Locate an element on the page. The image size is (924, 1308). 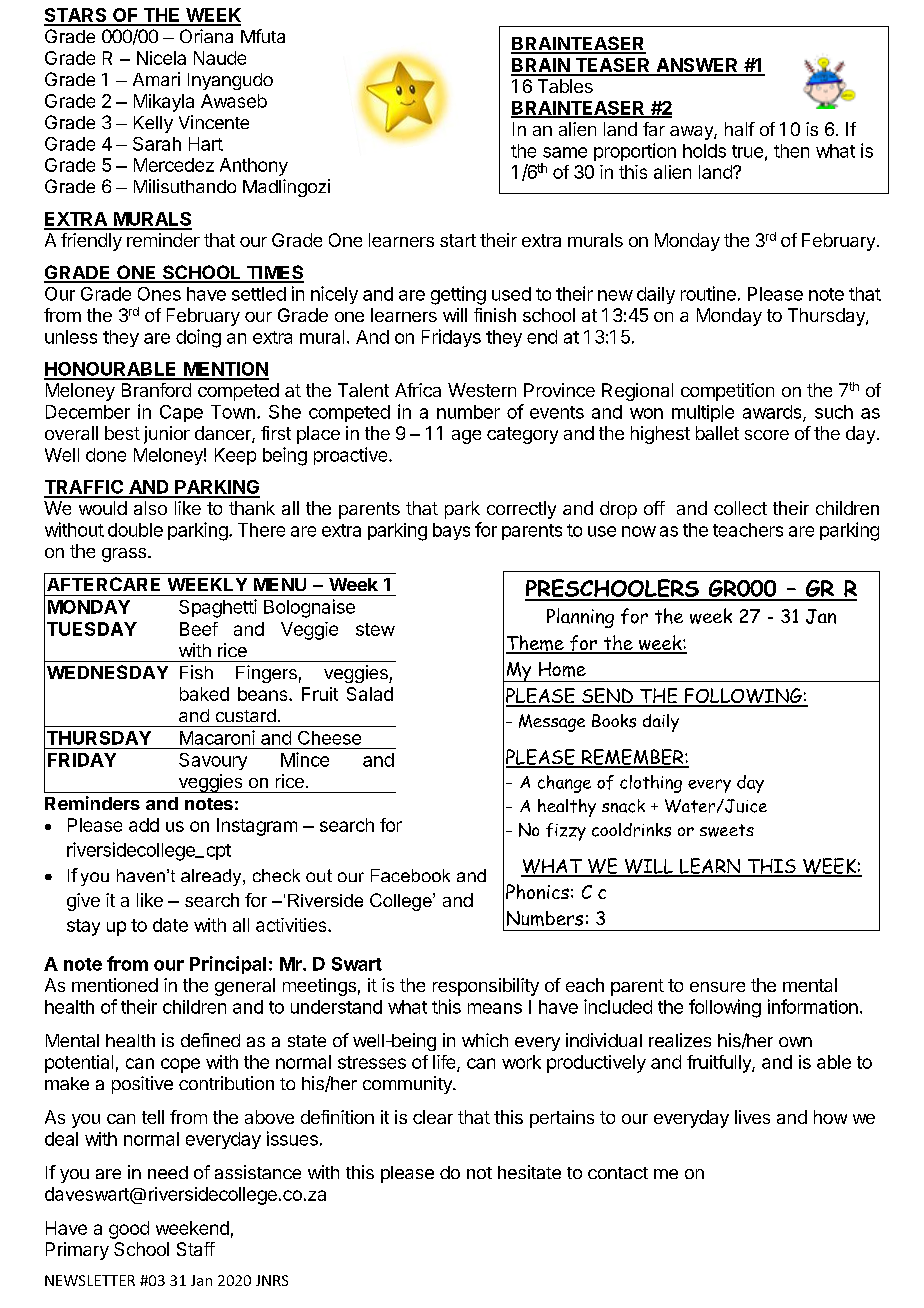
Amari is located at coordinates (156, 79).
